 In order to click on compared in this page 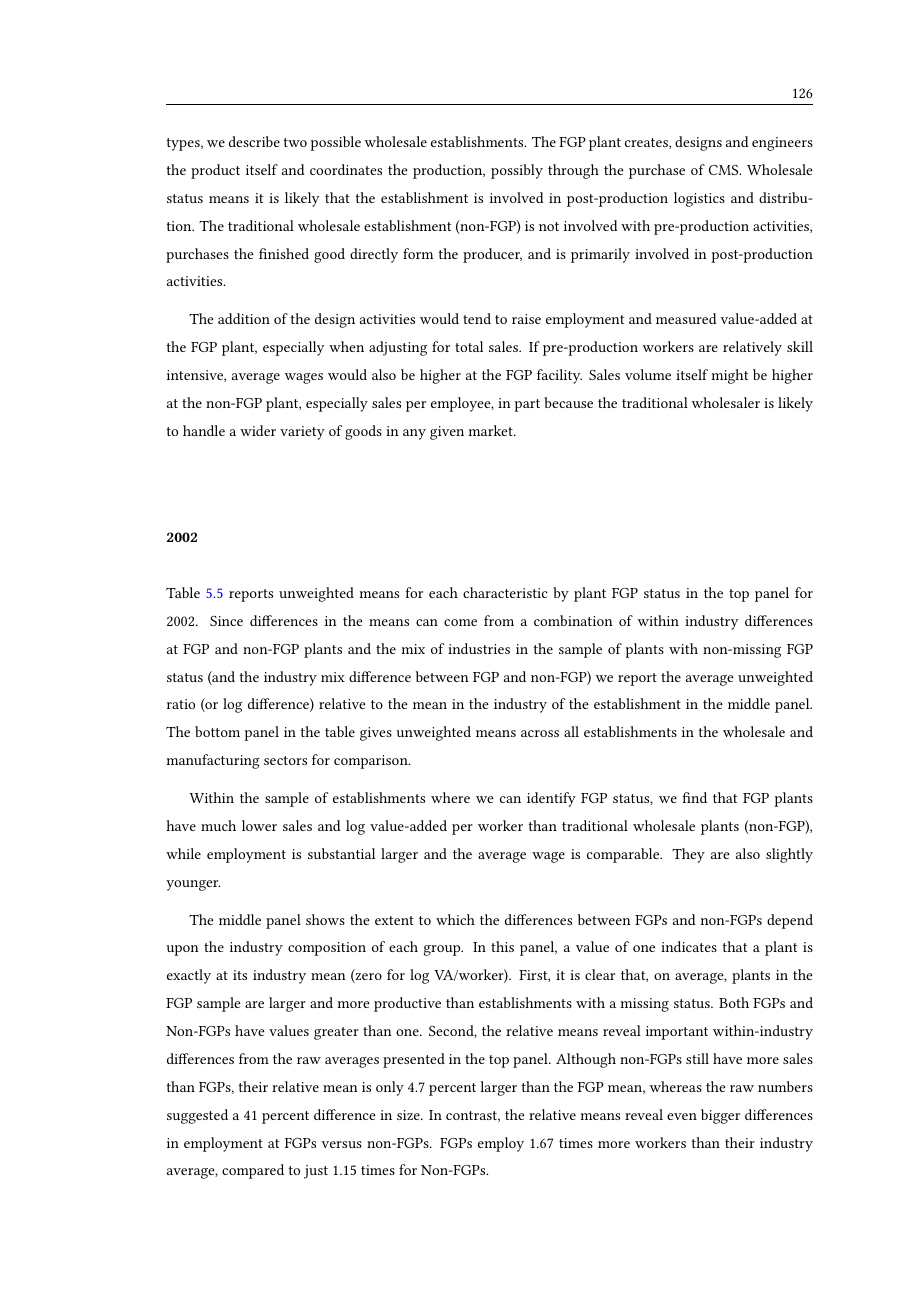, I will do `click(253, 1171)`.
